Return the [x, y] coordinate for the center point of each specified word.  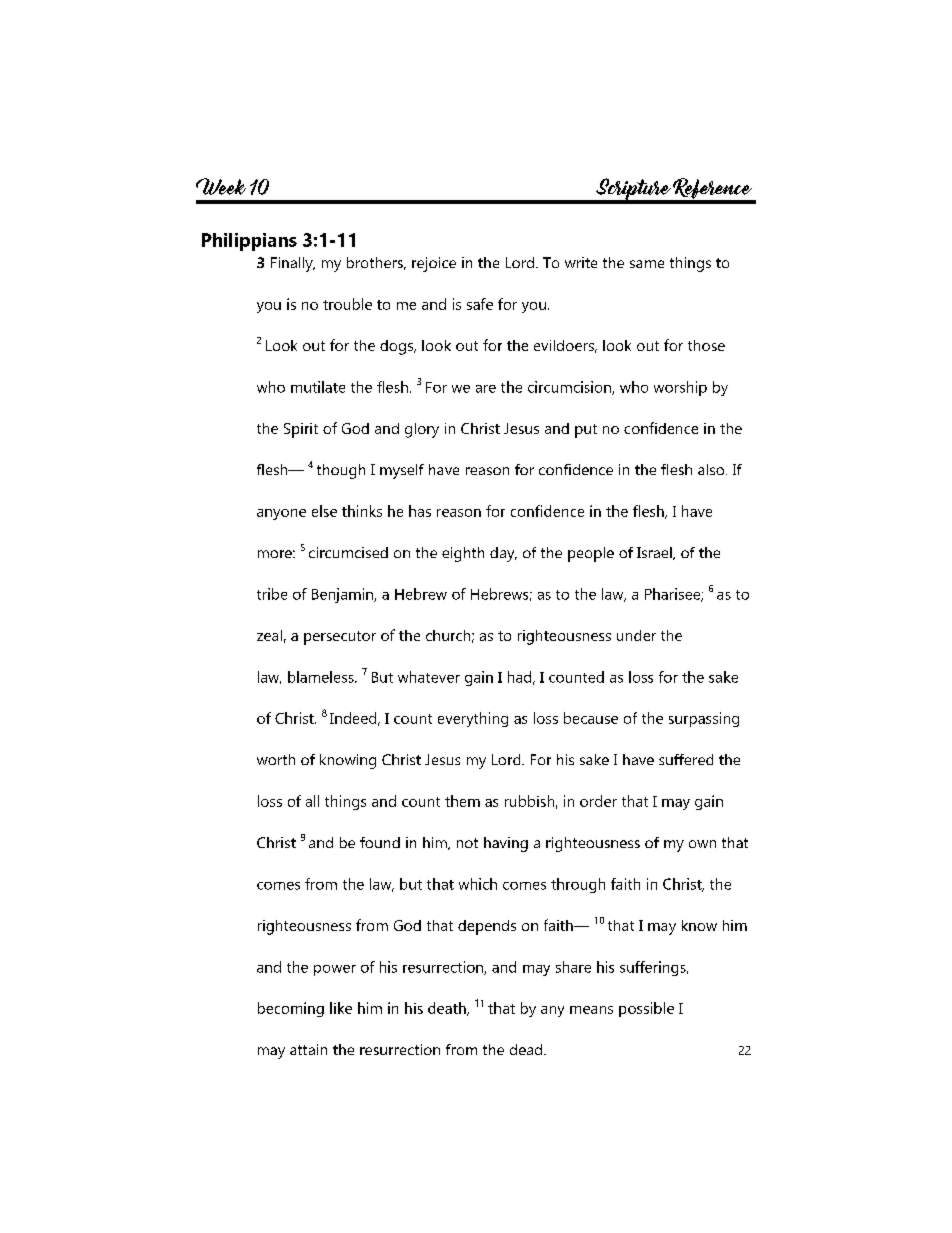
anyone [281, 514]
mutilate [318, 387]
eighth [463, 554]
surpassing [704, 719]
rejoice [434, 264]
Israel [655, 553]
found [380, 842]
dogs [398, 347]
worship [680, 388]
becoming [291, 1009]
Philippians [249, 242]
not [467, 843]
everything [473, 719]
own [702, 844]
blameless [322, 677]
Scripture [633, 190]
